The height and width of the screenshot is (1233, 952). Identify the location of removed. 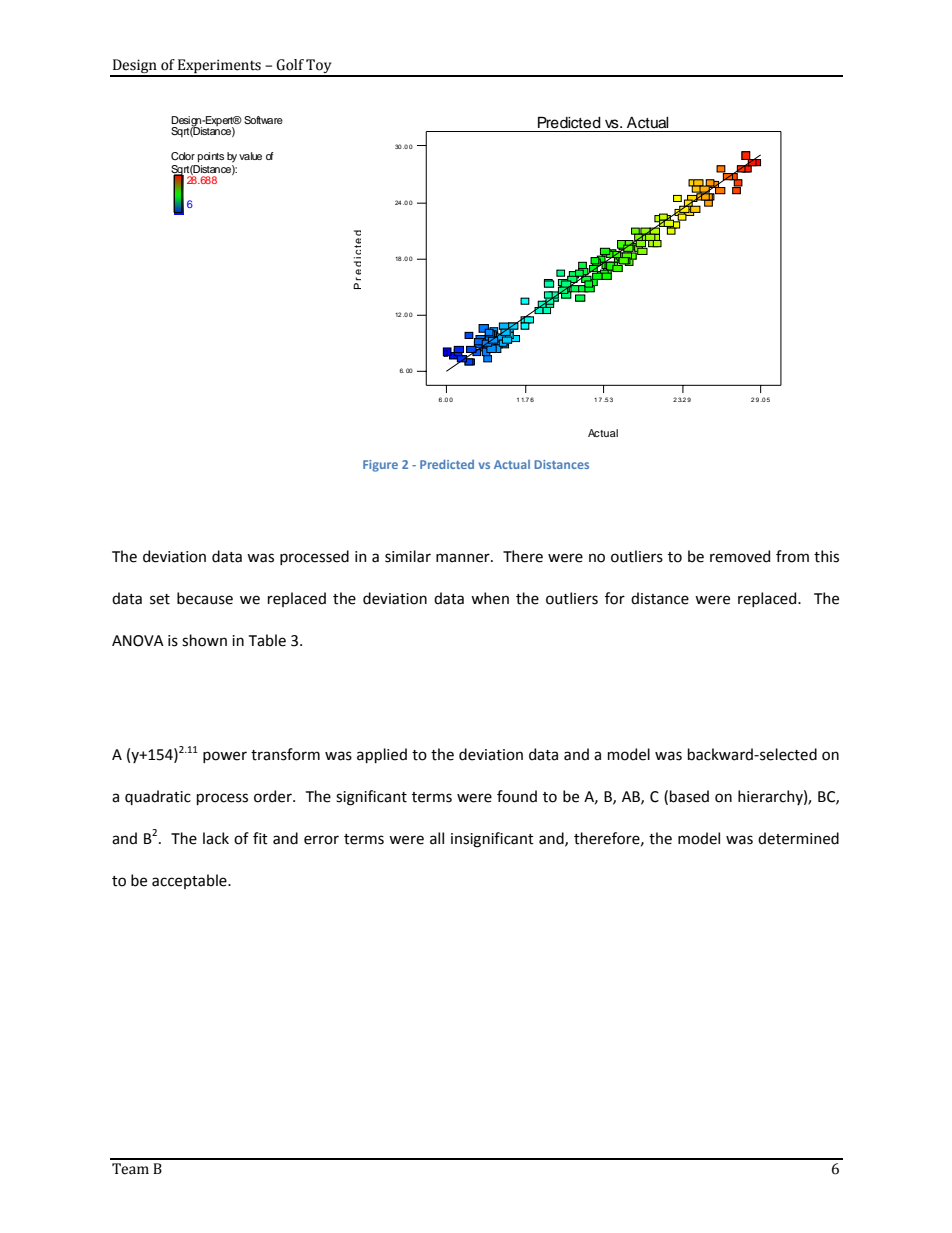
(740, 556).
